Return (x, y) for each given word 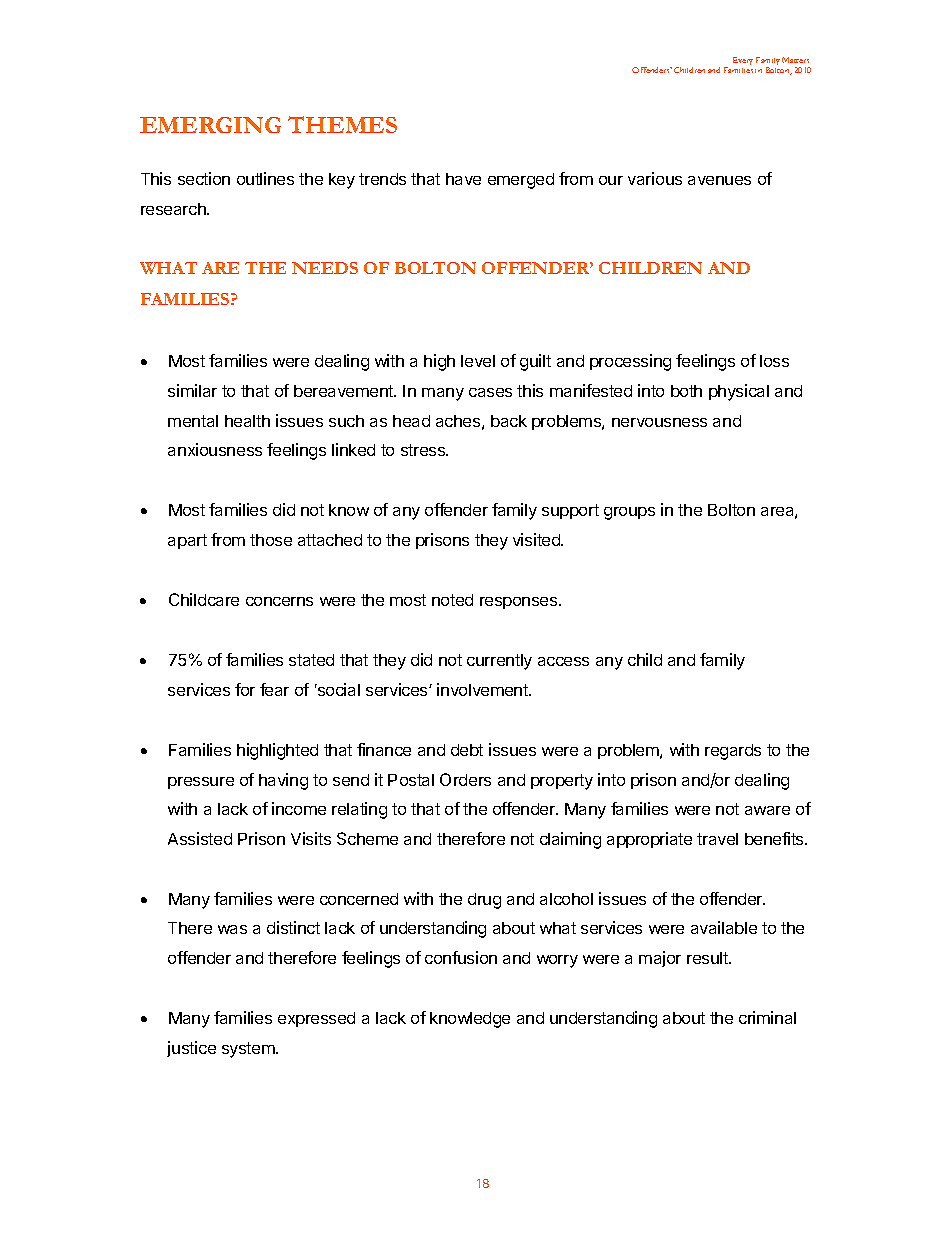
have (463, 179)
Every (743, 61)
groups (629, 513)
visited (537, 539)
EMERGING (210, 125)
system (249, 1050)
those (271, 540)
